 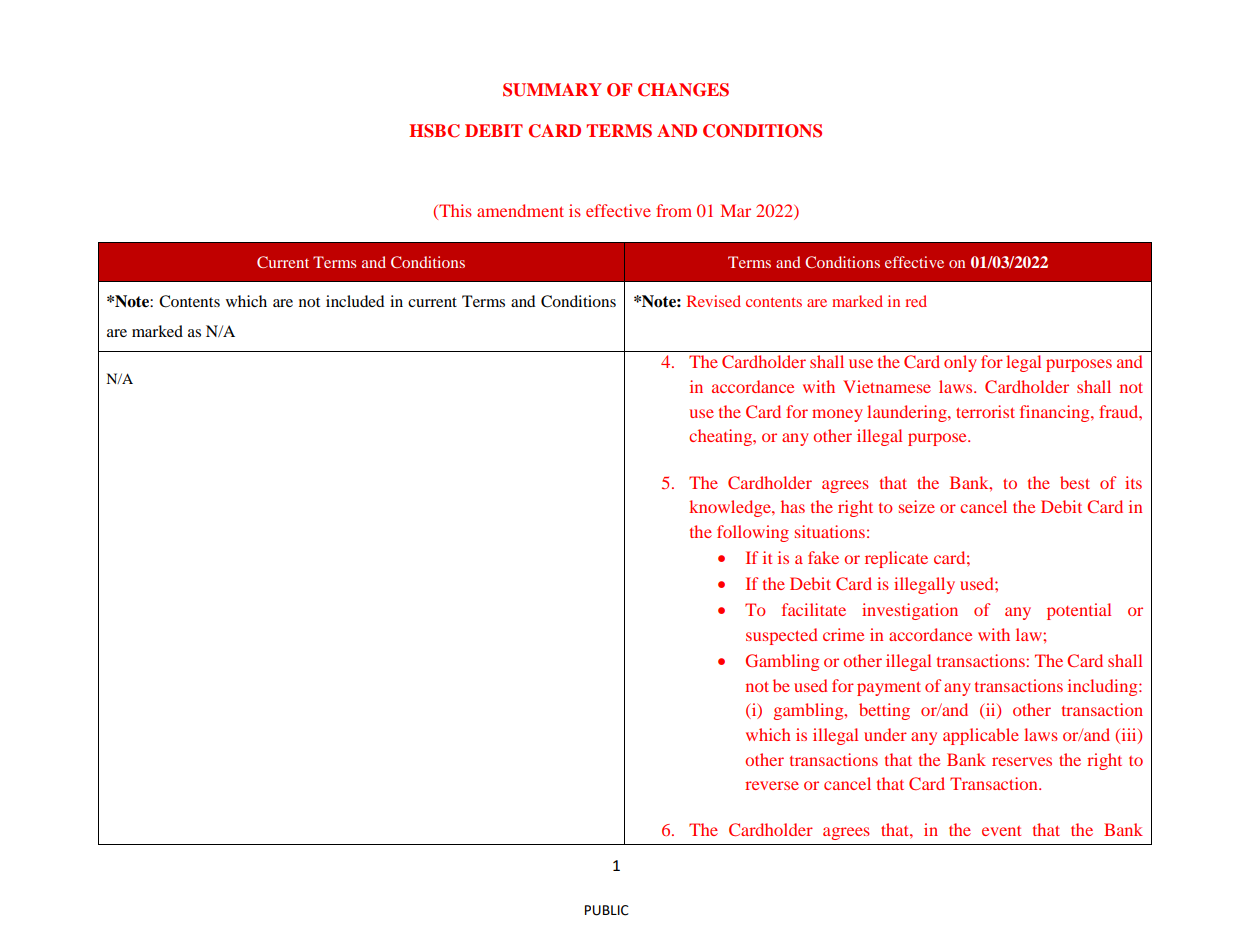 I want to click on reverse, so click(x=772, y=785).
